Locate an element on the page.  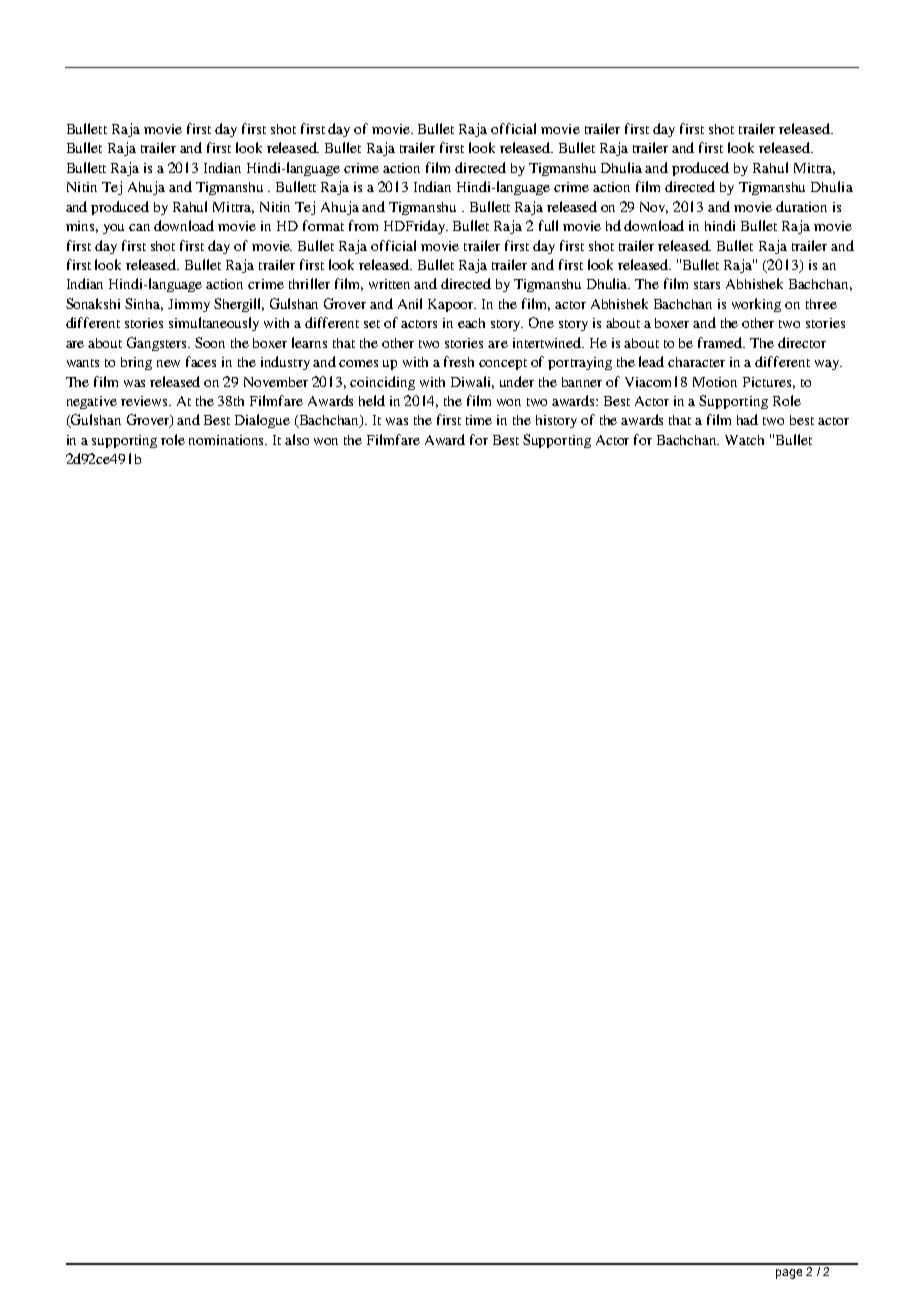
Motion is located at coordinates (715, 382).
